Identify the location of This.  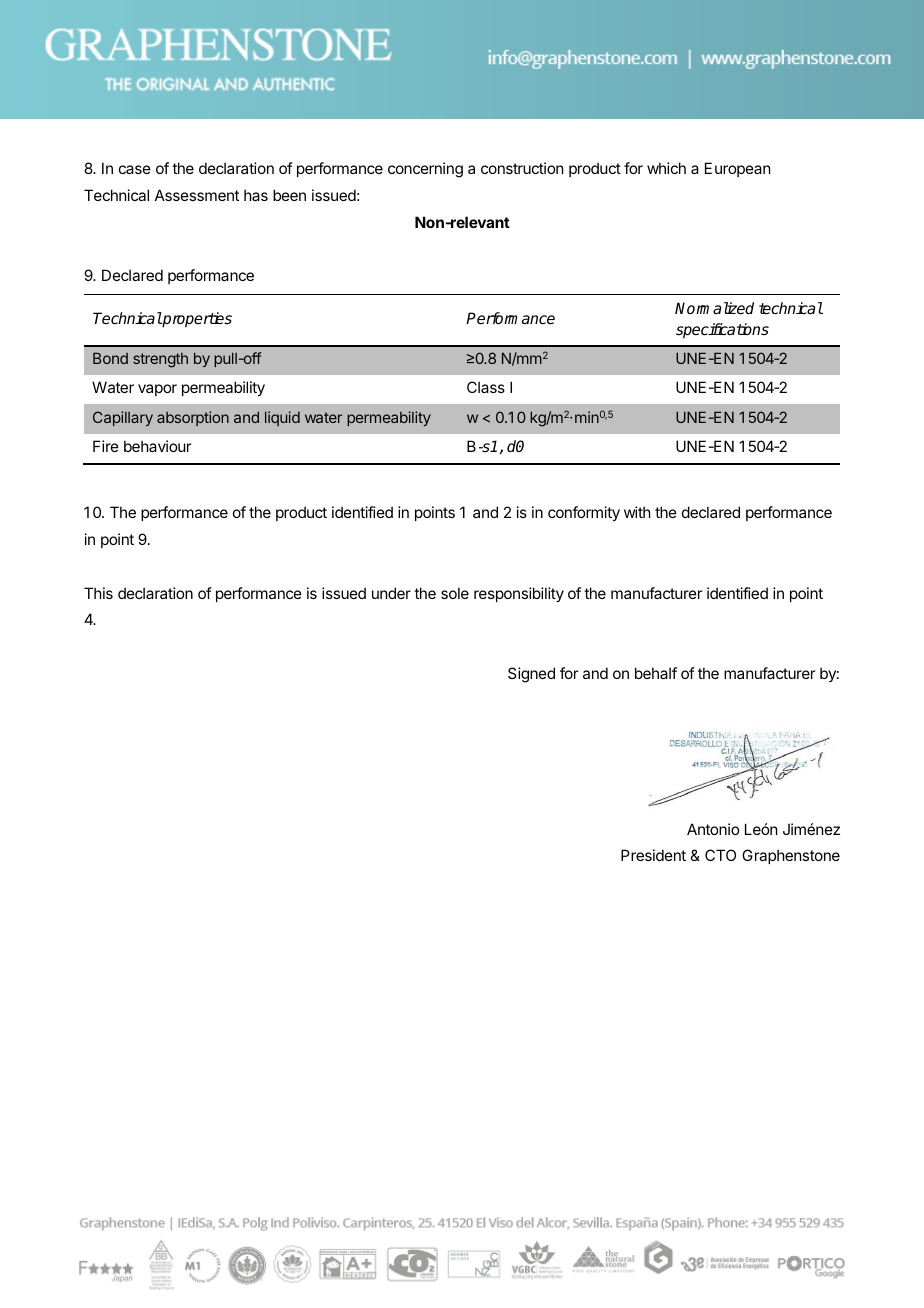
(98, 593).
